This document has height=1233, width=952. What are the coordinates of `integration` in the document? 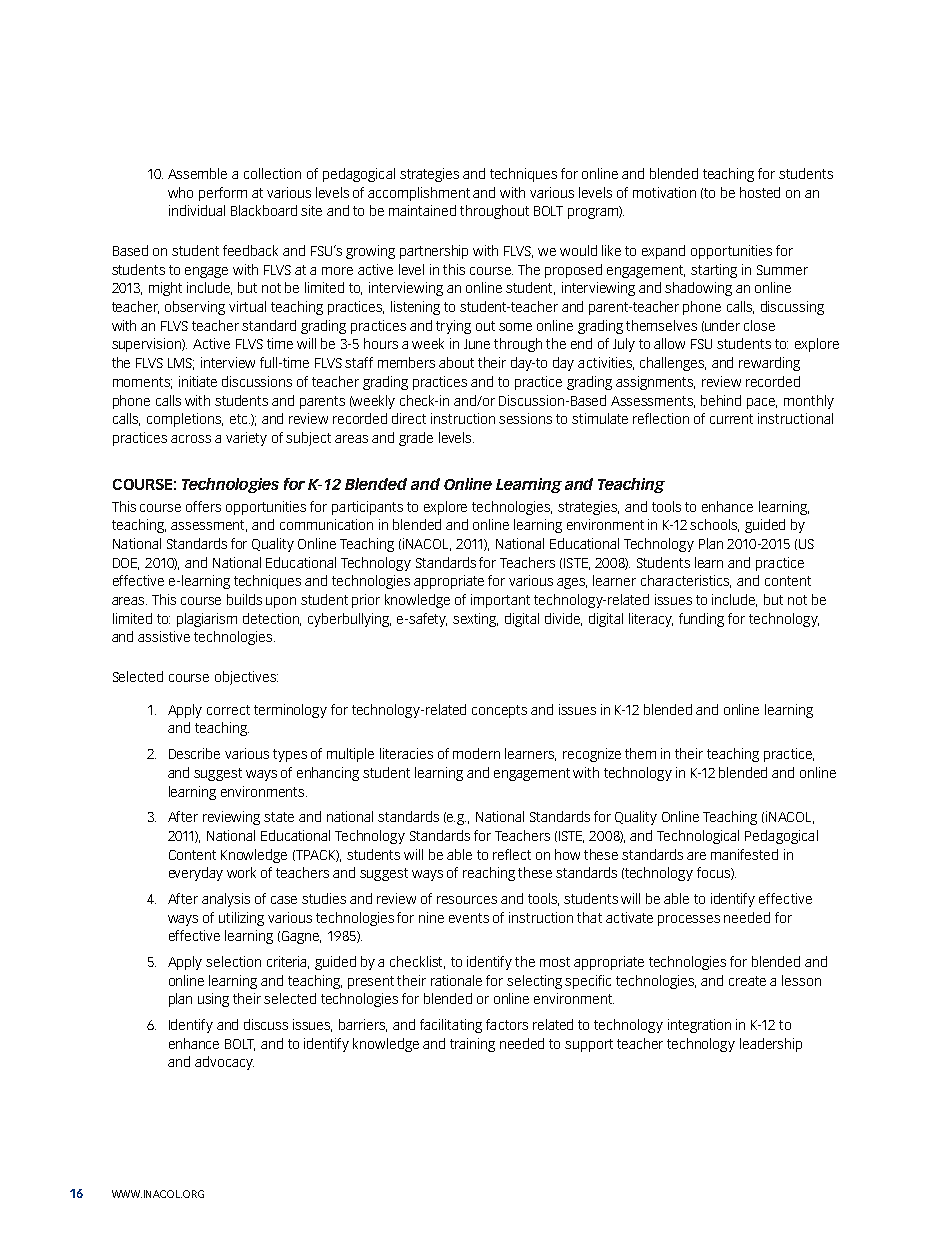 It's located at (699, 1026).
